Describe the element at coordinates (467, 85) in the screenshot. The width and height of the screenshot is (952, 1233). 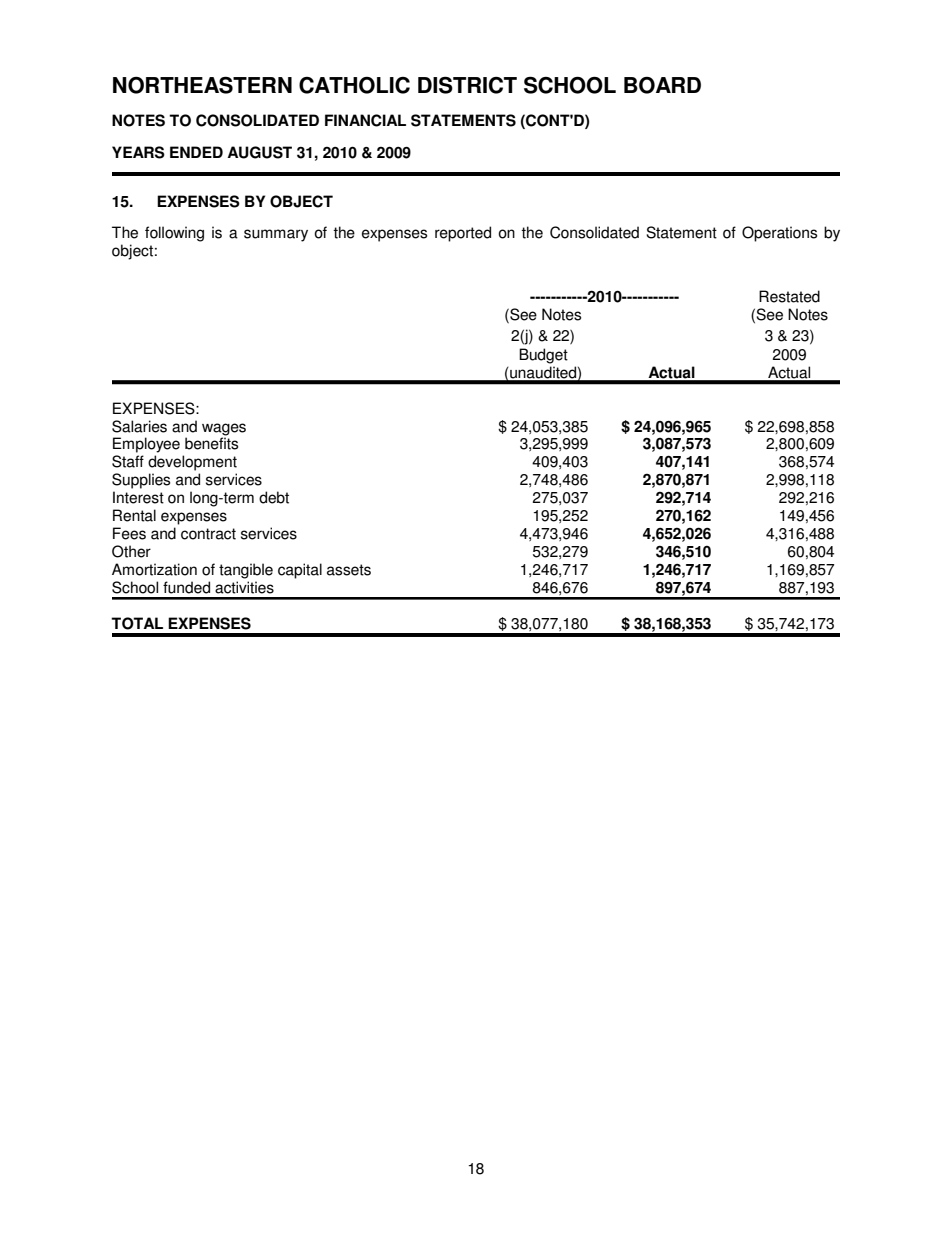
I see `DISTRICT` at that location.
